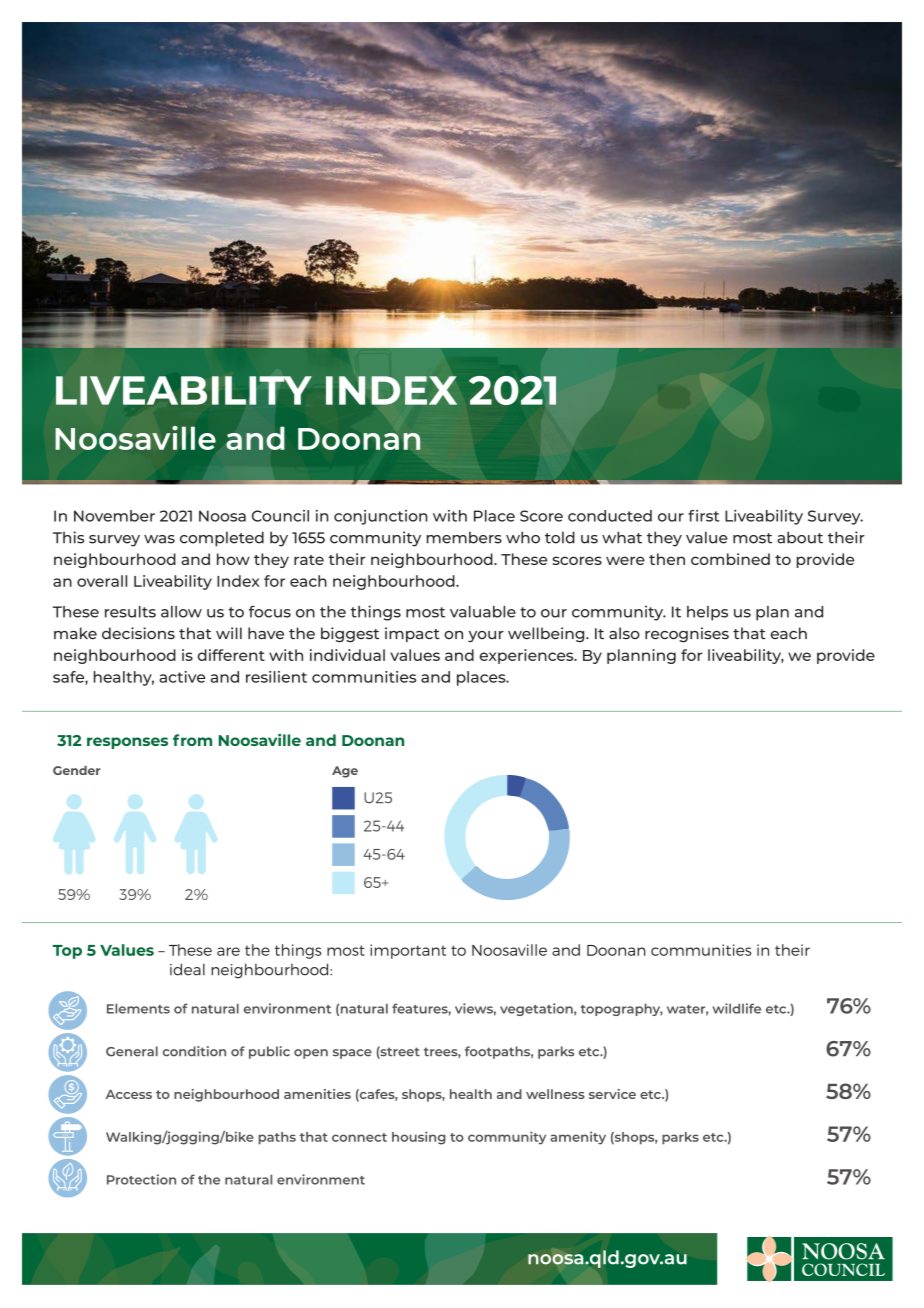  What do you see at coordinates (578, 1138) in the screenshot?
I see `amenity` at bounding box center [578, 1138].
